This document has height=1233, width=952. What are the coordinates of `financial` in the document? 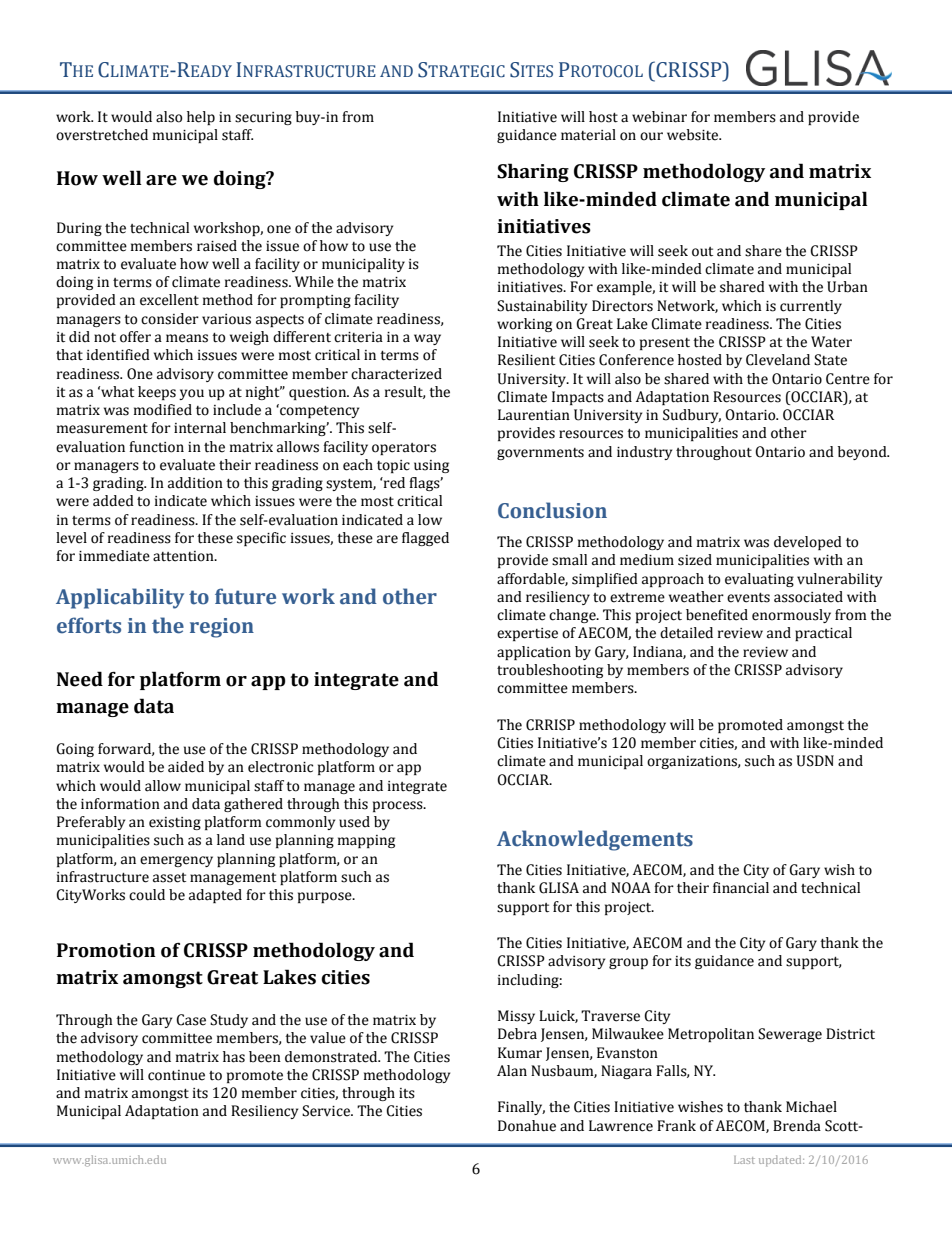 It's located at (741, 888).
